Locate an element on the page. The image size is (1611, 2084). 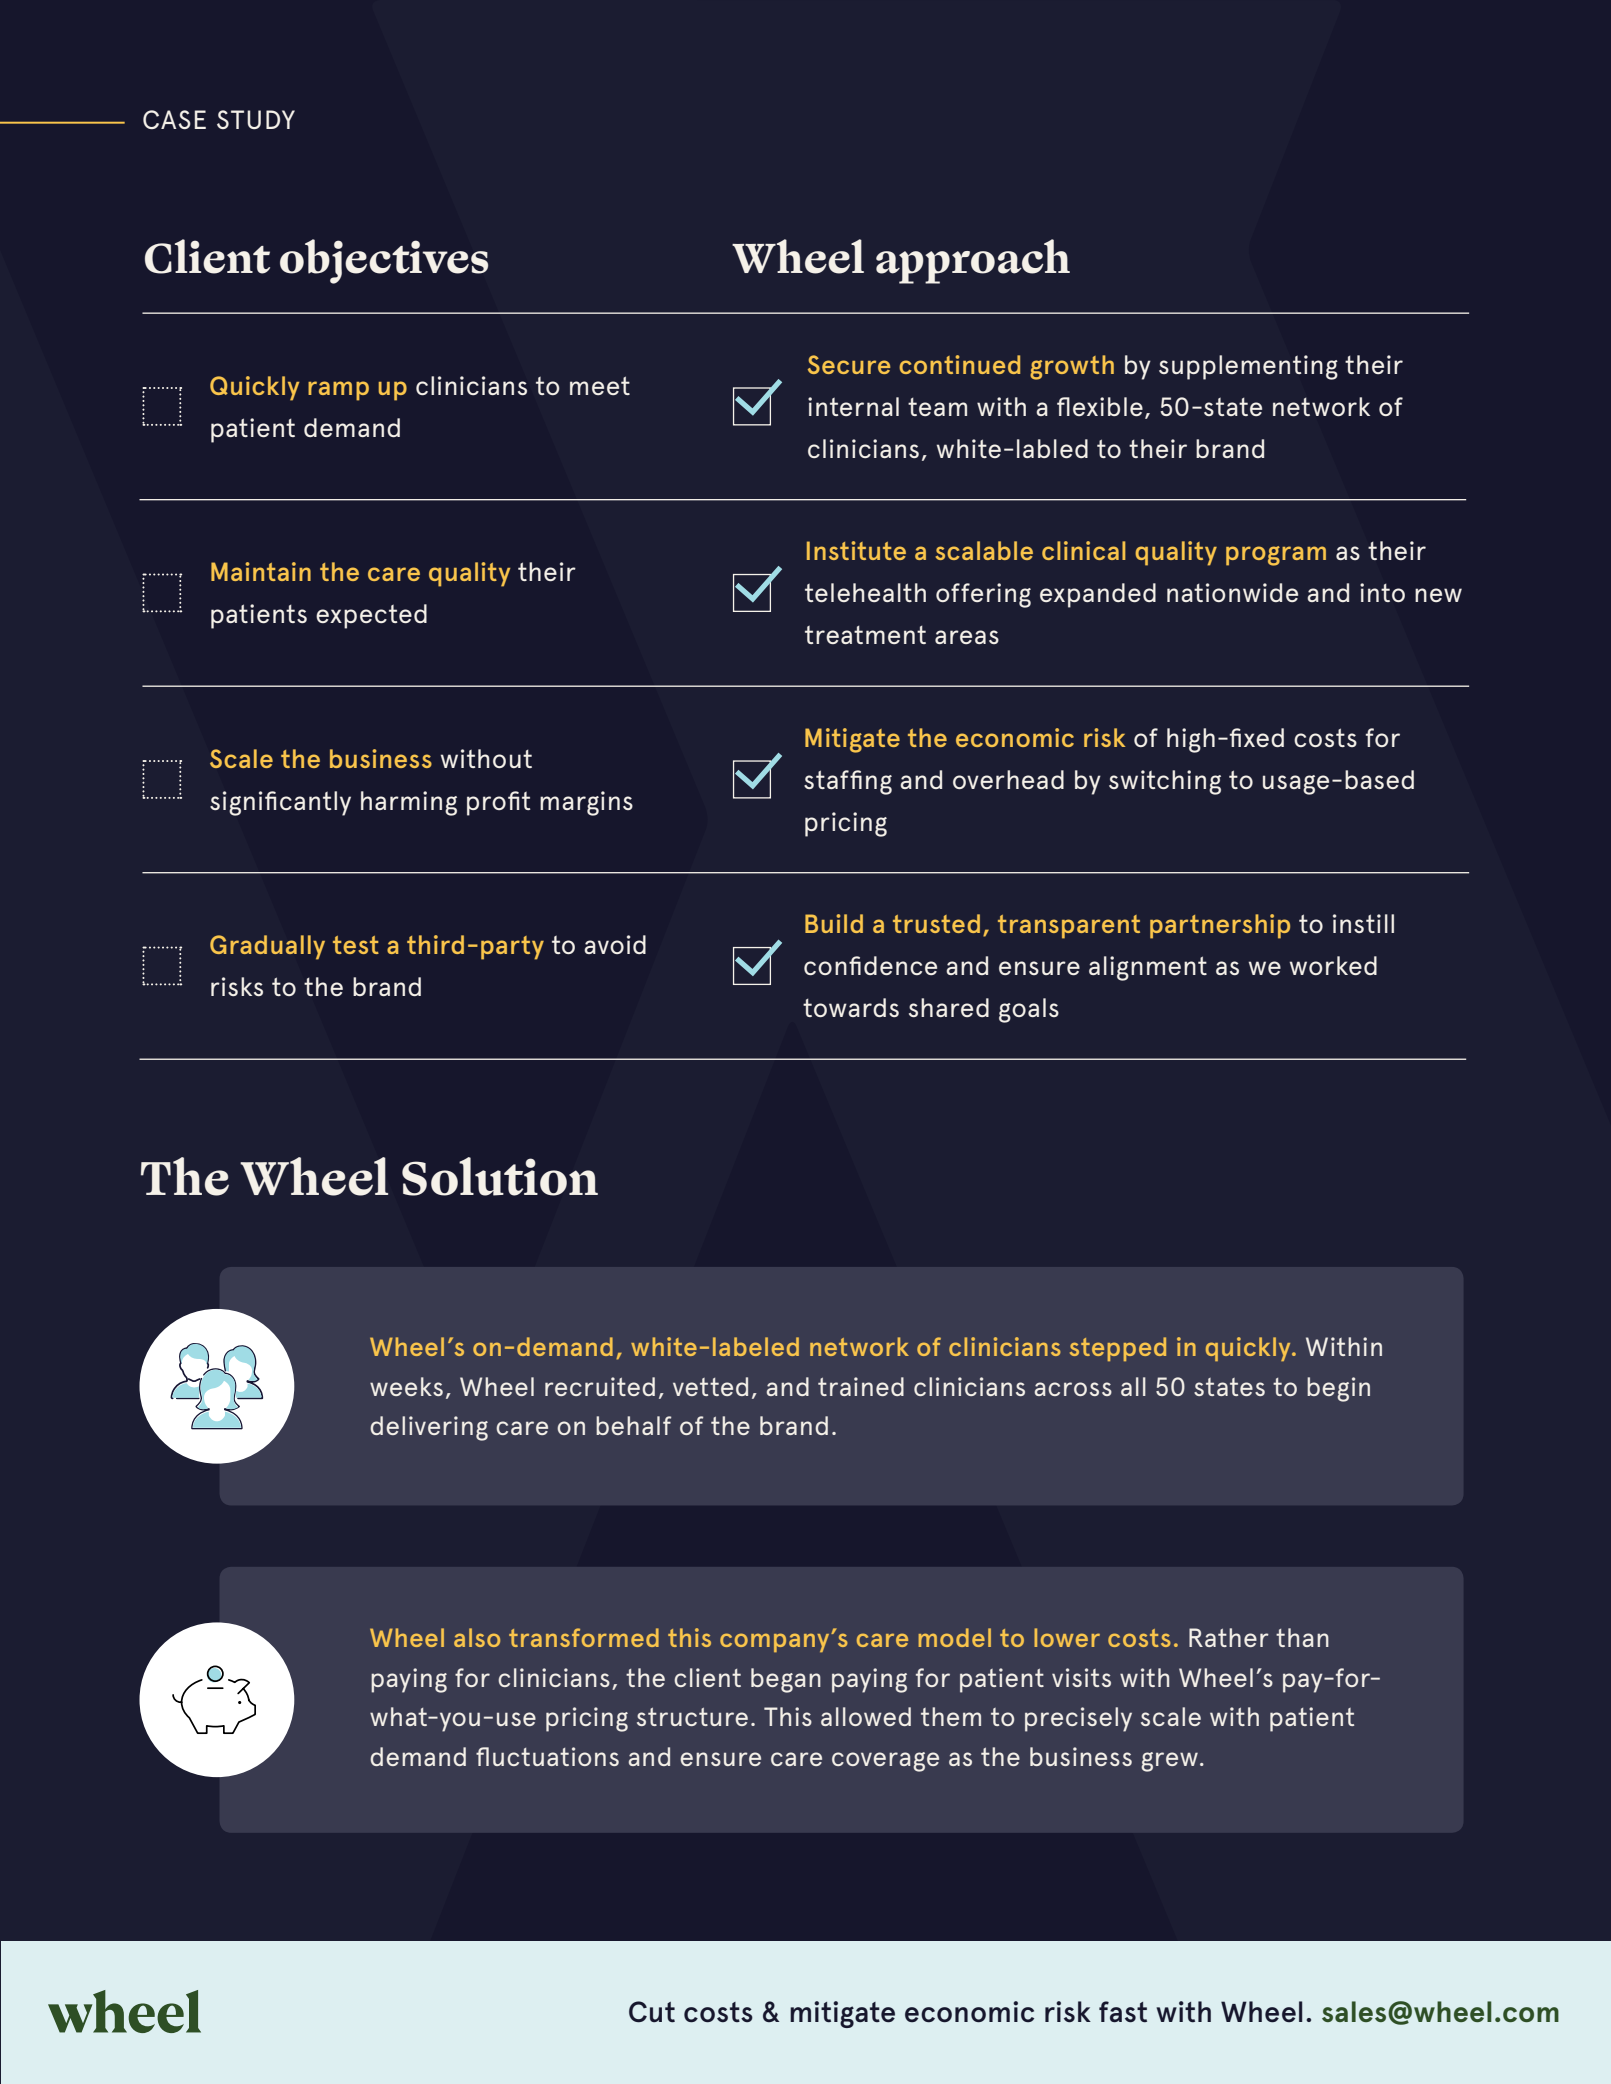
approach is located at coordinates (973, 261).
